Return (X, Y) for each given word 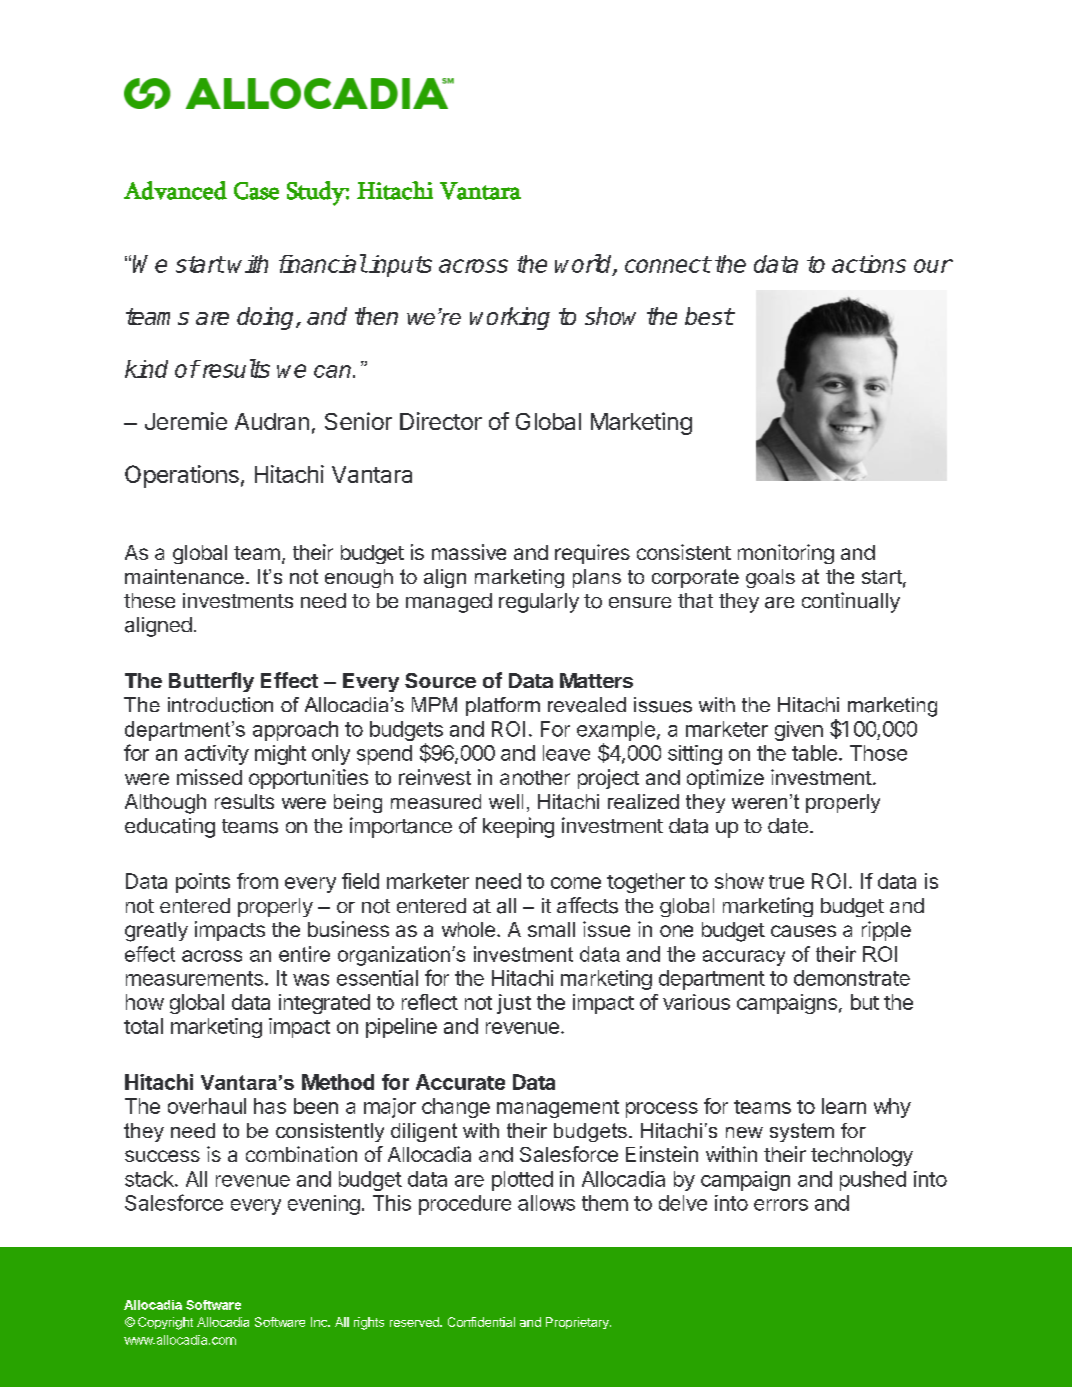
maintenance (184, 576)
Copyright (165, 1323)
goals (770, 578)
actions (869, 264)
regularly (539, 603)
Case (256, 191)
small (551, 929)
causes (803, 931)
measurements (194, 978)
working (510, 318)
